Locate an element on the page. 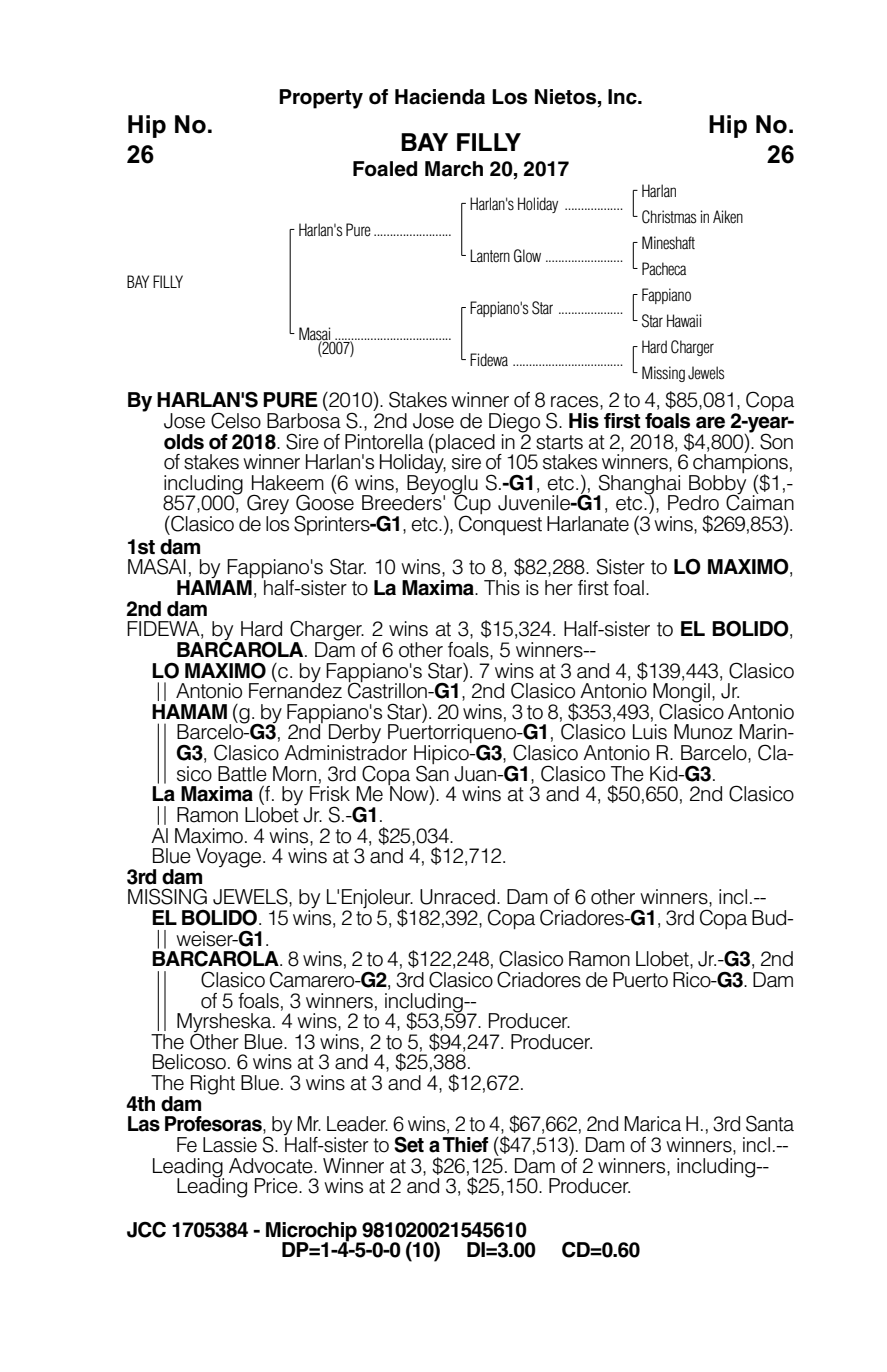 The image size is (887, 1372). Price is located at coordinates (277, 1186).
